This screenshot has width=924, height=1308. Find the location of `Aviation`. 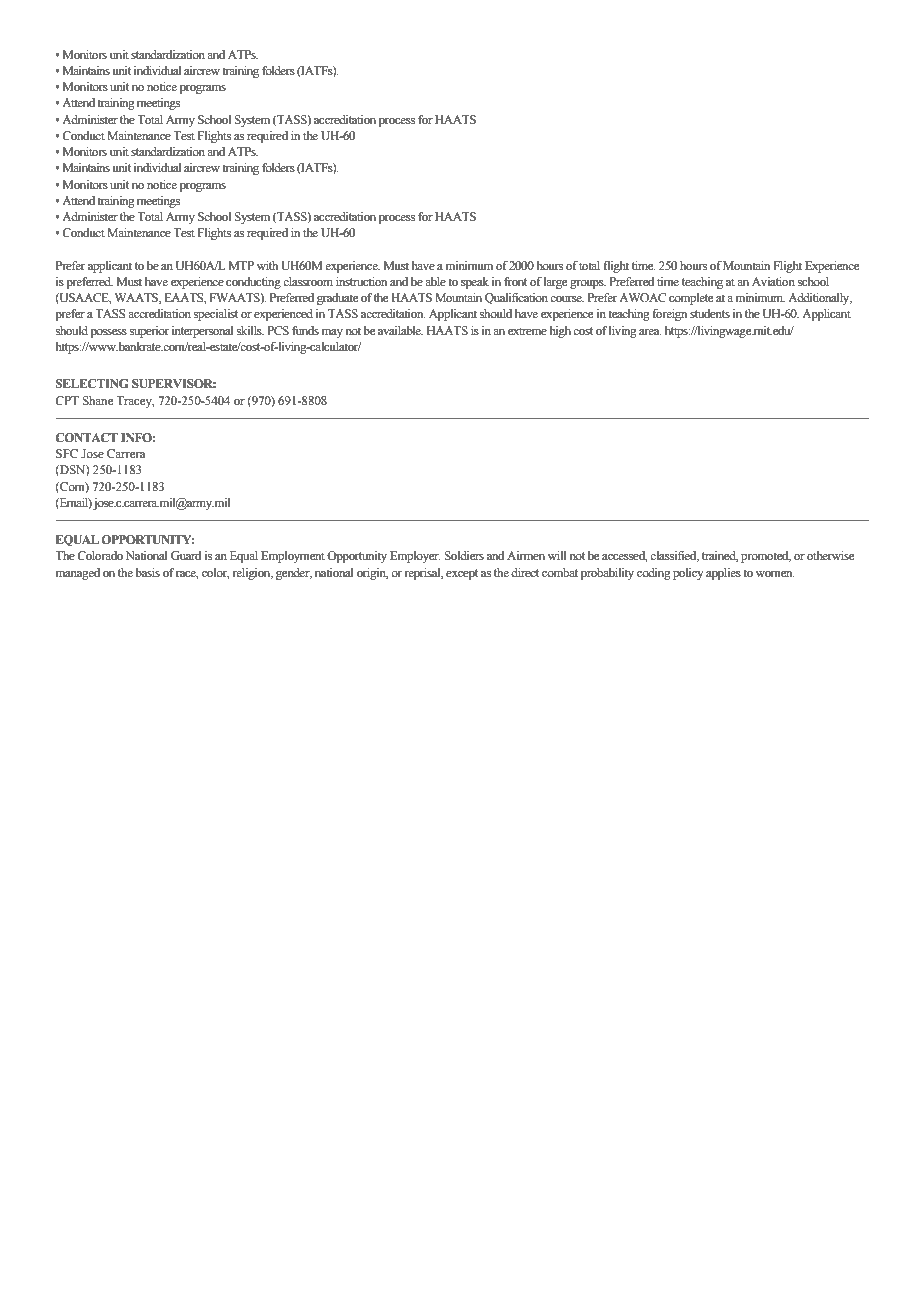

Aviation is located at coordinates (773, 281).
